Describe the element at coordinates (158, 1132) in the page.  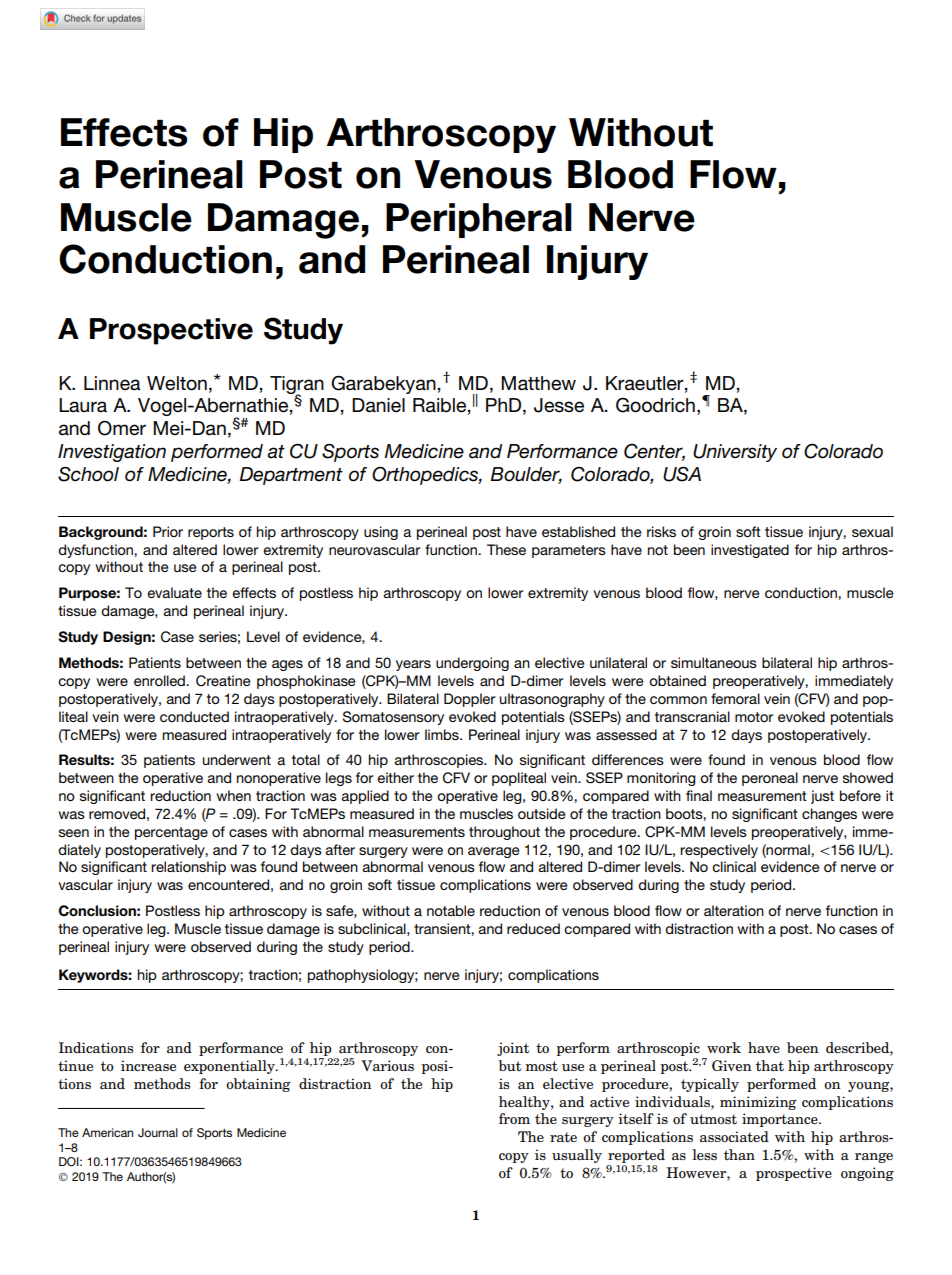
I see `Journal` at that location.
